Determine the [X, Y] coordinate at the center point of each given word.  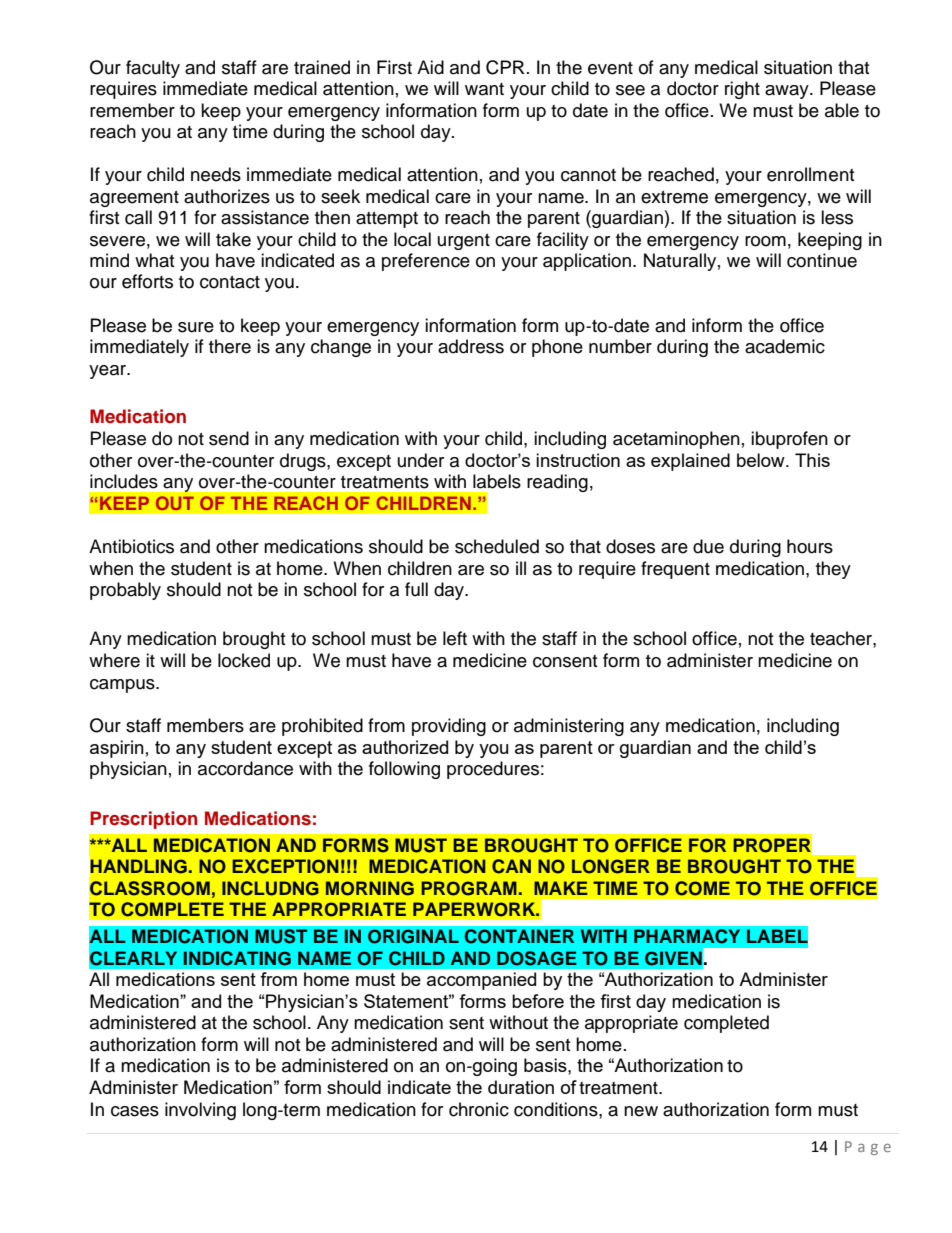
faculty [153, 69]
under [421, 460]
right [742, 90]
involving [200, 1111]
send [229, 438]
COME [702, 888]
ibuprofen [789, 440]
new [641, 1111]
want [484, 89]
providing [449, 727]
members [205, 725]
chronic [479, 1109]
